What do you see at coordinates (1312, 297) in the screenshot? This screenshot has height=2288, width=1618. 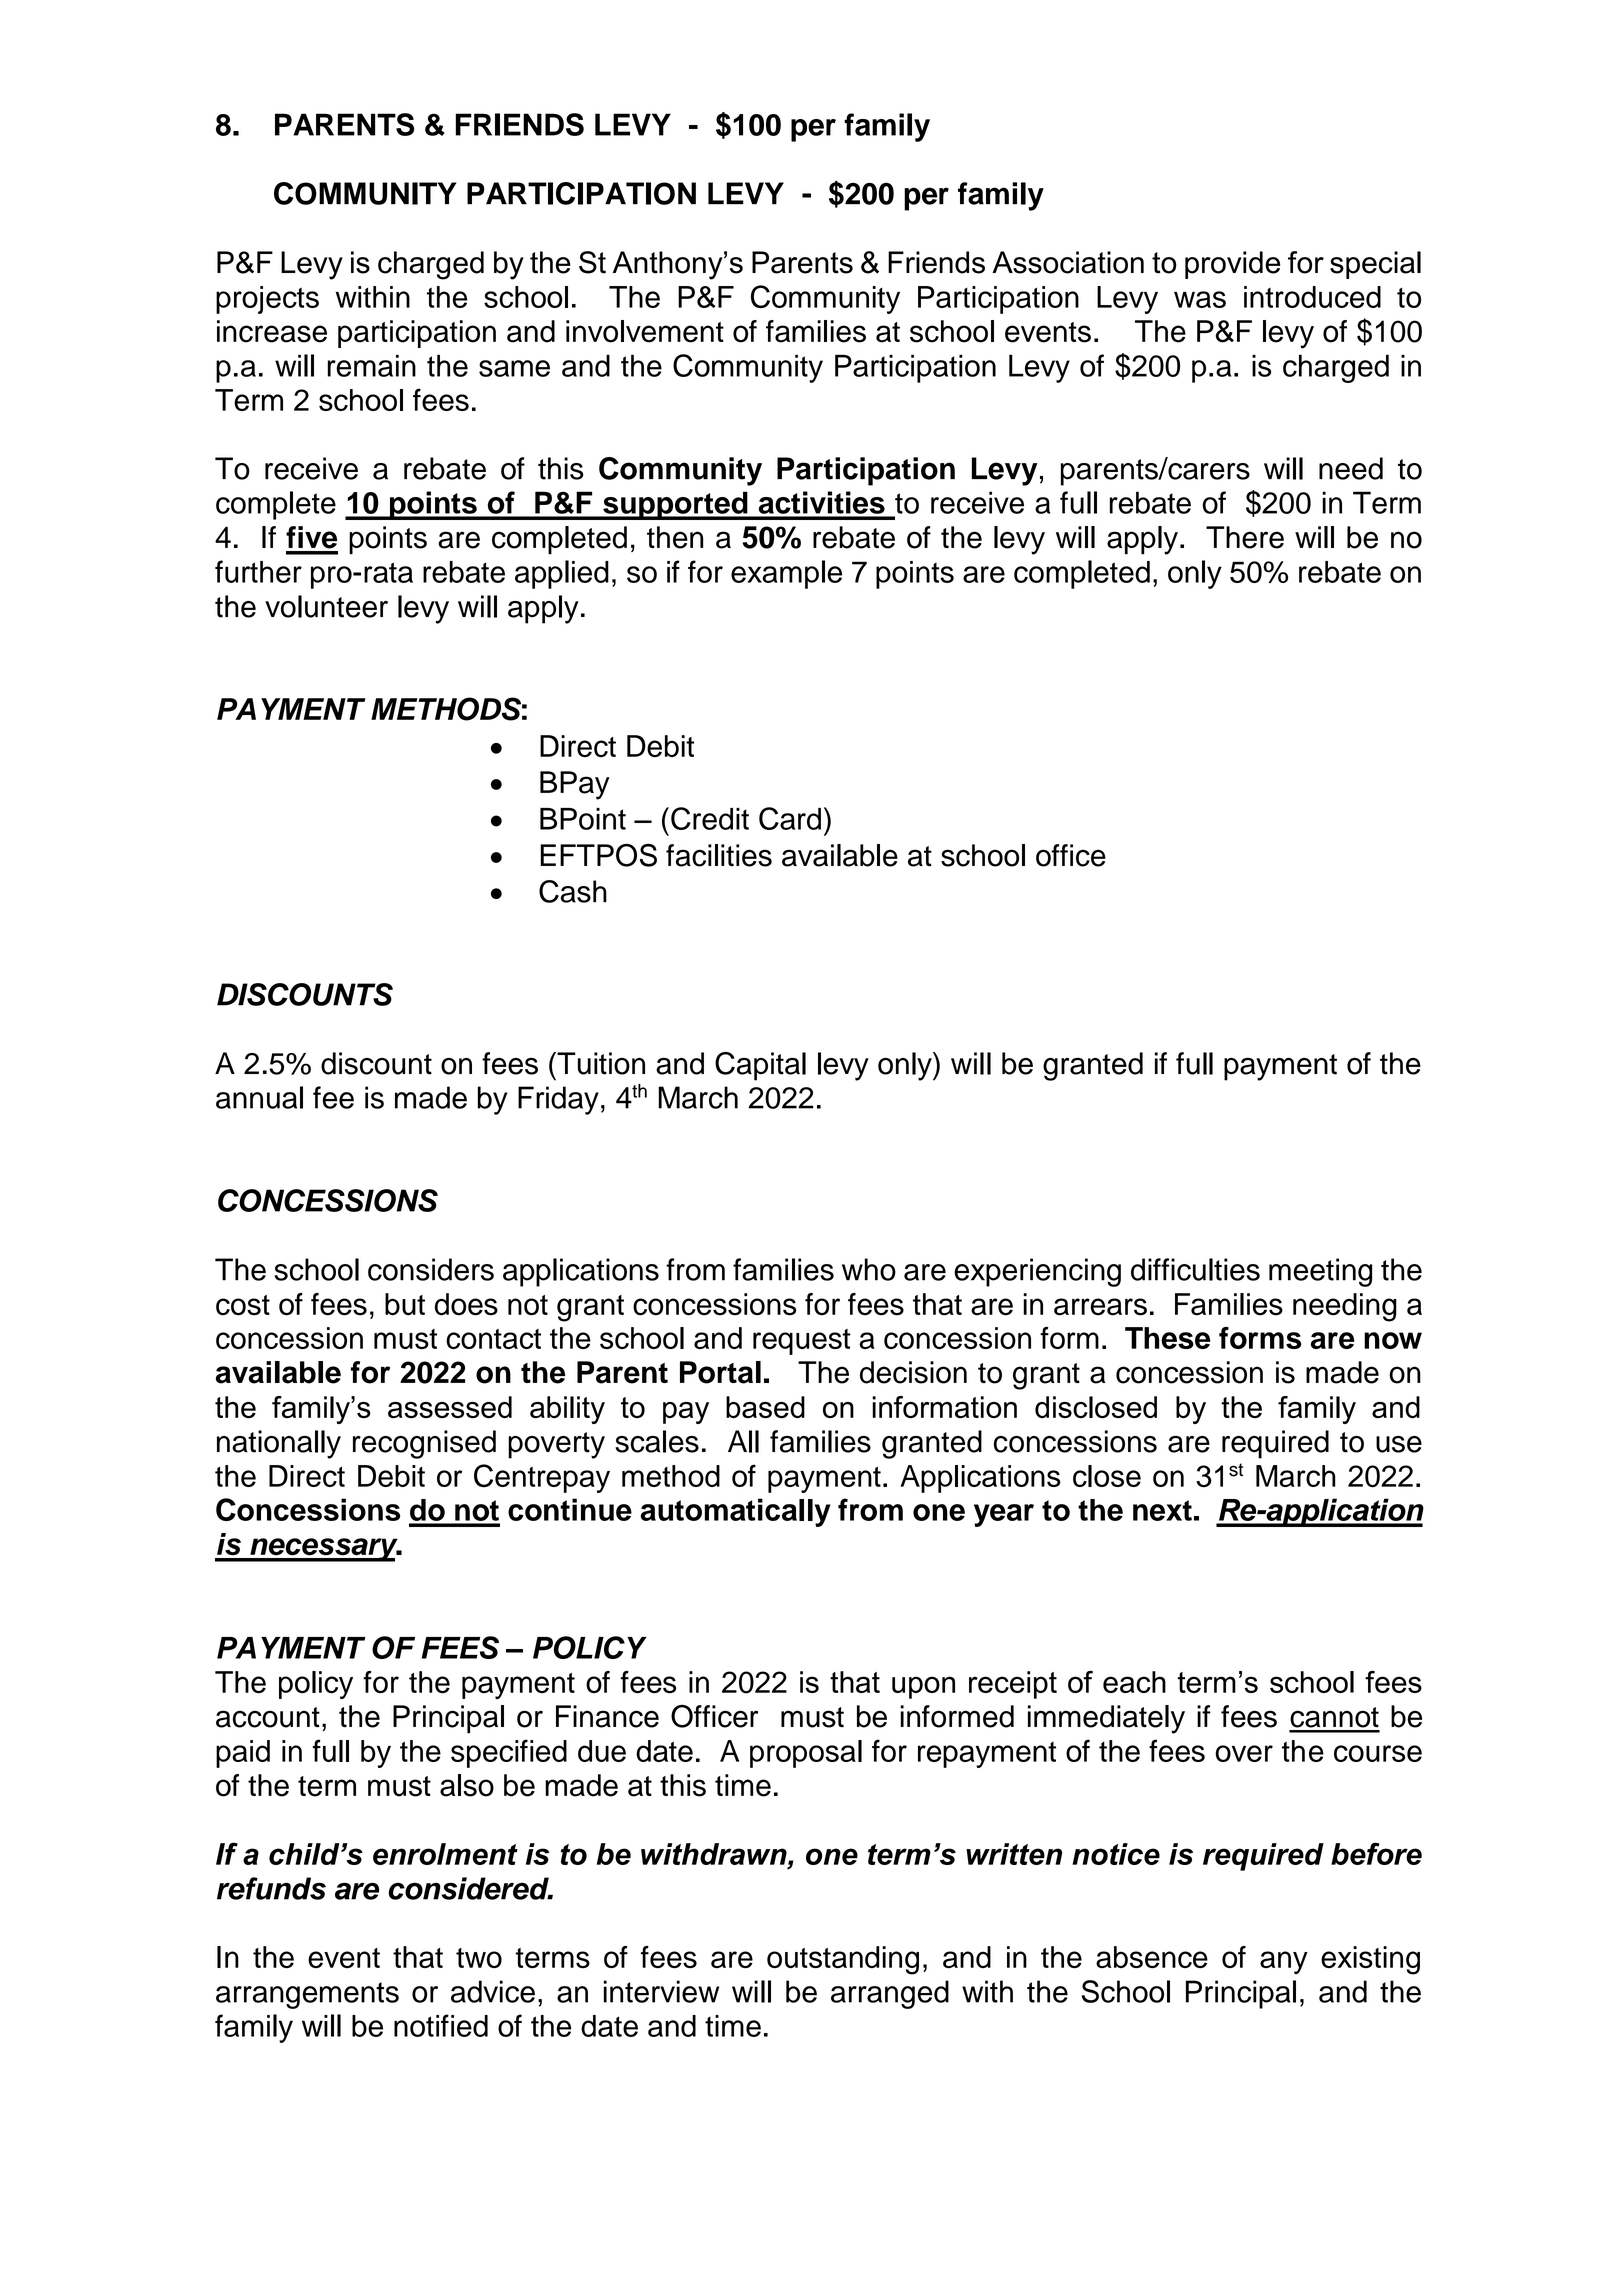 I see `introduced` at bounding box center [1312, 297].
